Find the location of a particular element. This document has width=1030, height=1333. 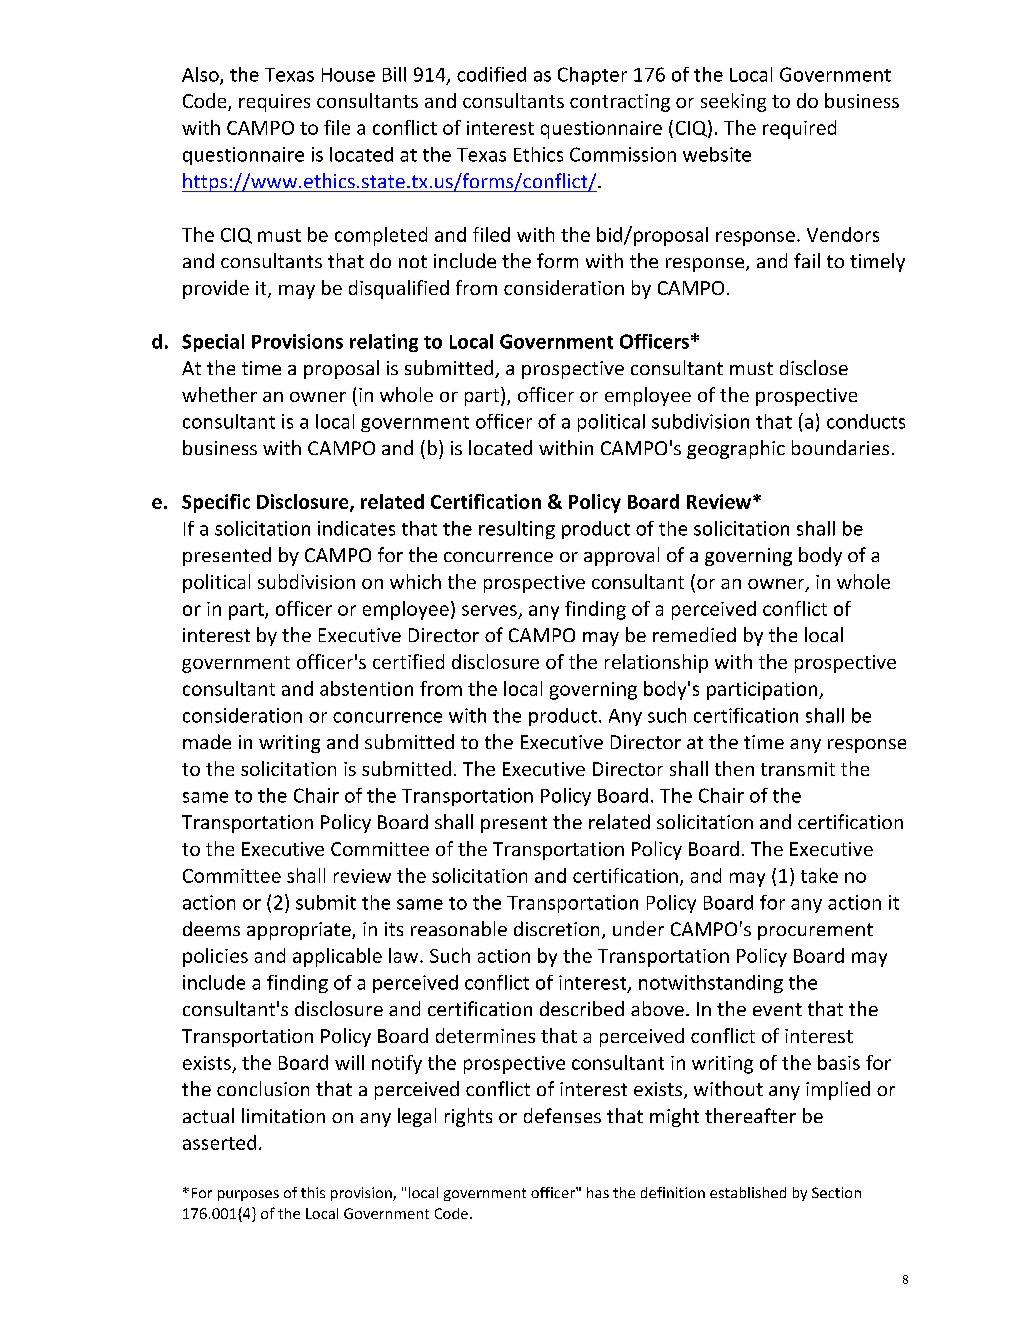

codified is located at coordinates (491, 74).
